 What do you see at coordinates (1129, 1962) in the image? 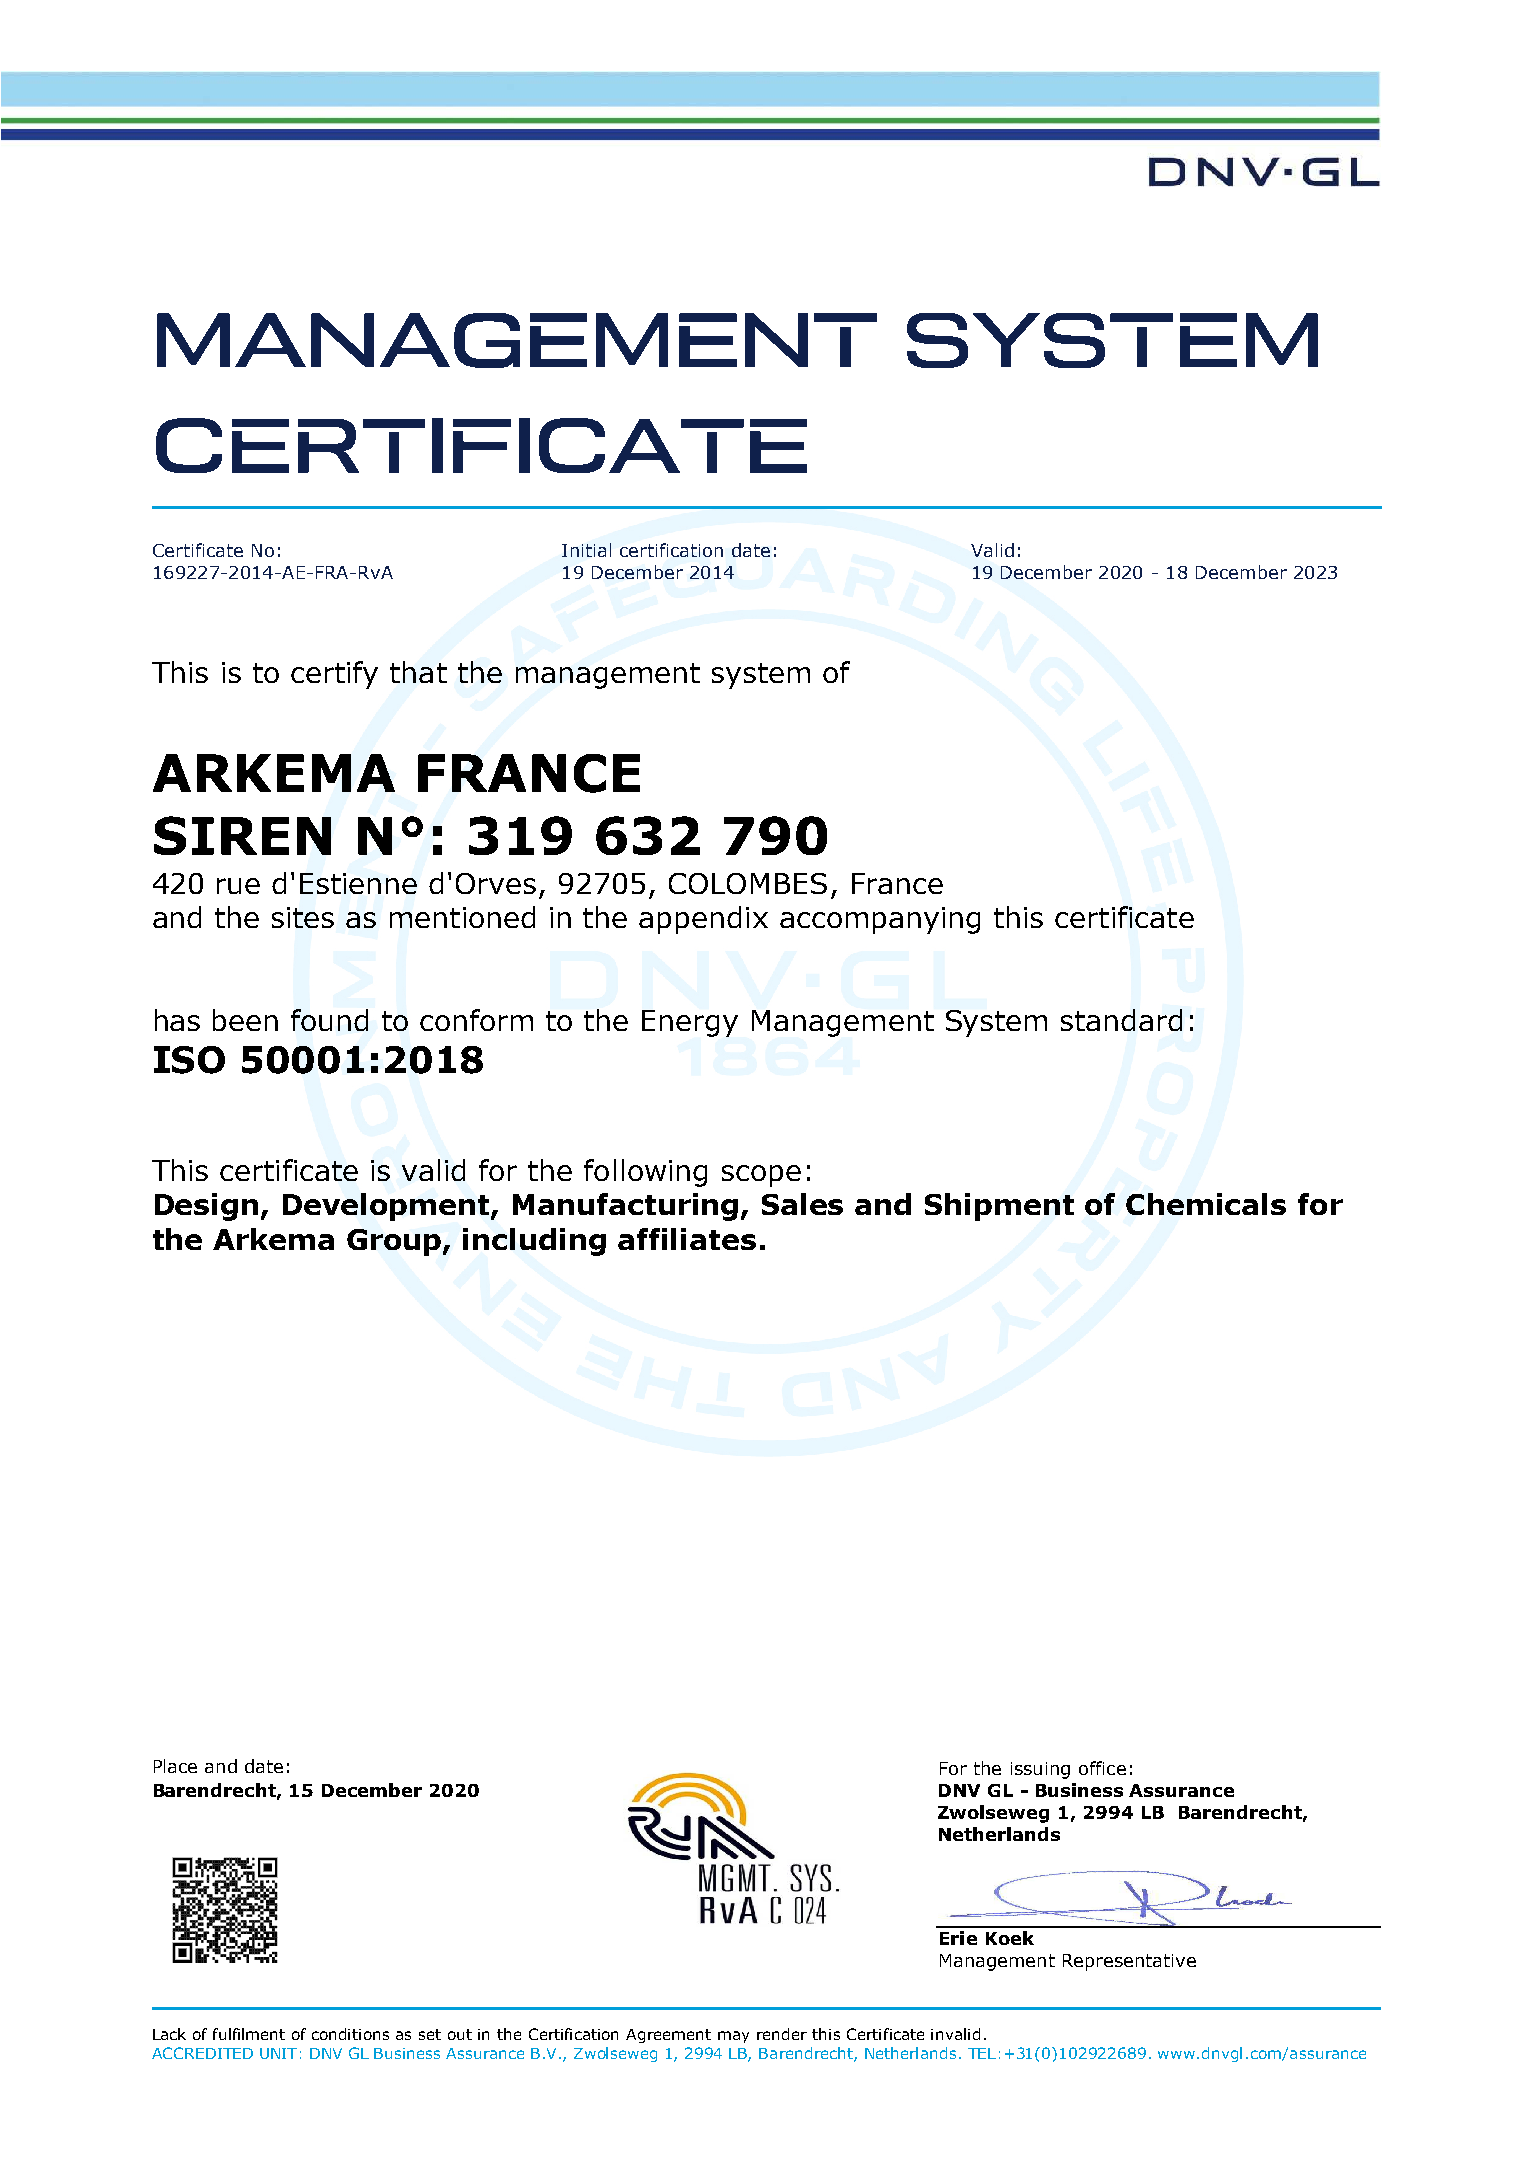
I see `Representative` at bounding box center [1129, 1962].
